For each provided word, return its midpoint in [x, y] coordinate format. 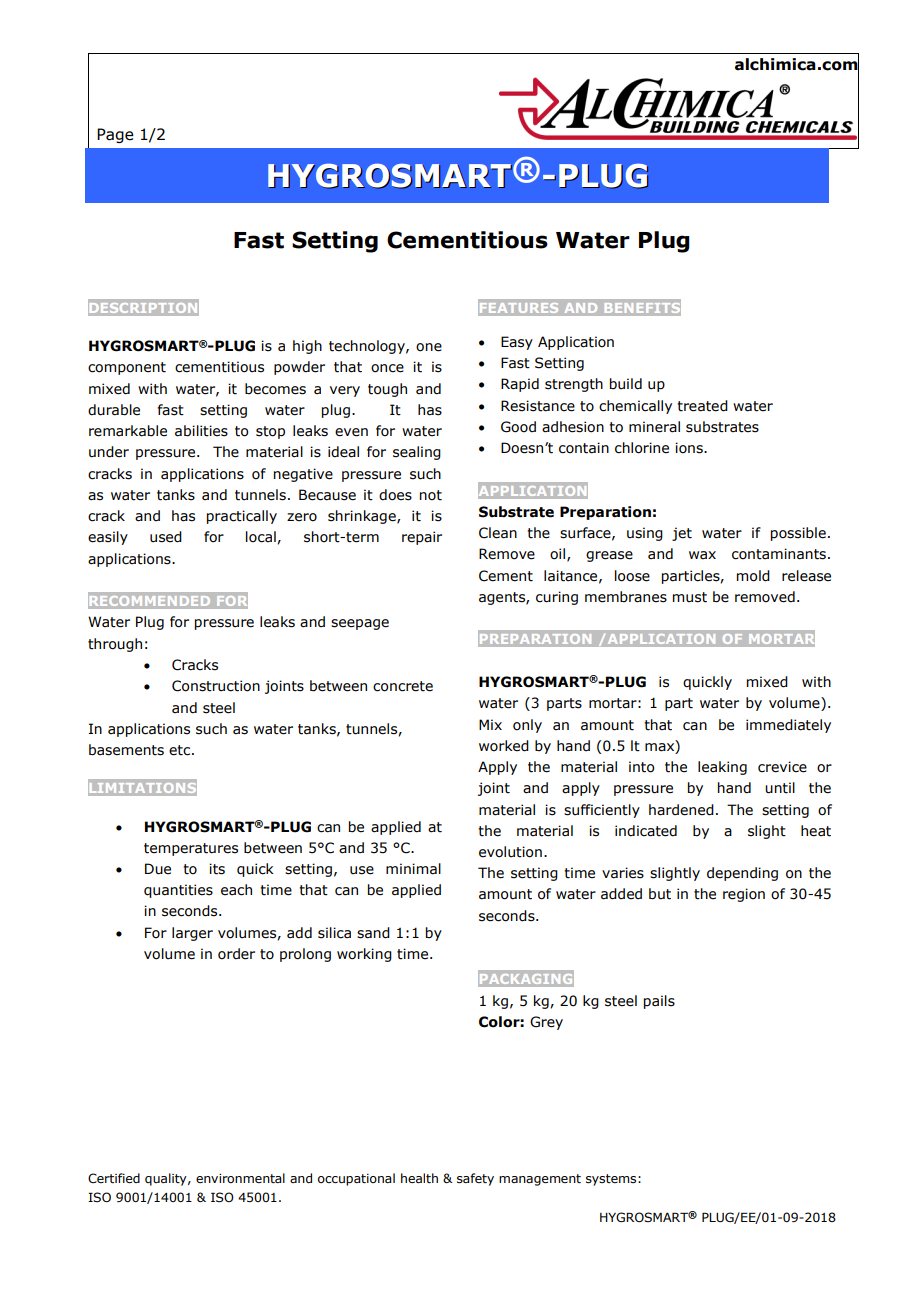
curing [557, 598]
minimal [413, 869]
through [115, 645]
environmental [240, 1178]
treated [702, 406]
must [690, 597]
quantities [178, 891]
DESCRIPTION [143, 308]
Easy [517, 343]
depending [742, 874]
